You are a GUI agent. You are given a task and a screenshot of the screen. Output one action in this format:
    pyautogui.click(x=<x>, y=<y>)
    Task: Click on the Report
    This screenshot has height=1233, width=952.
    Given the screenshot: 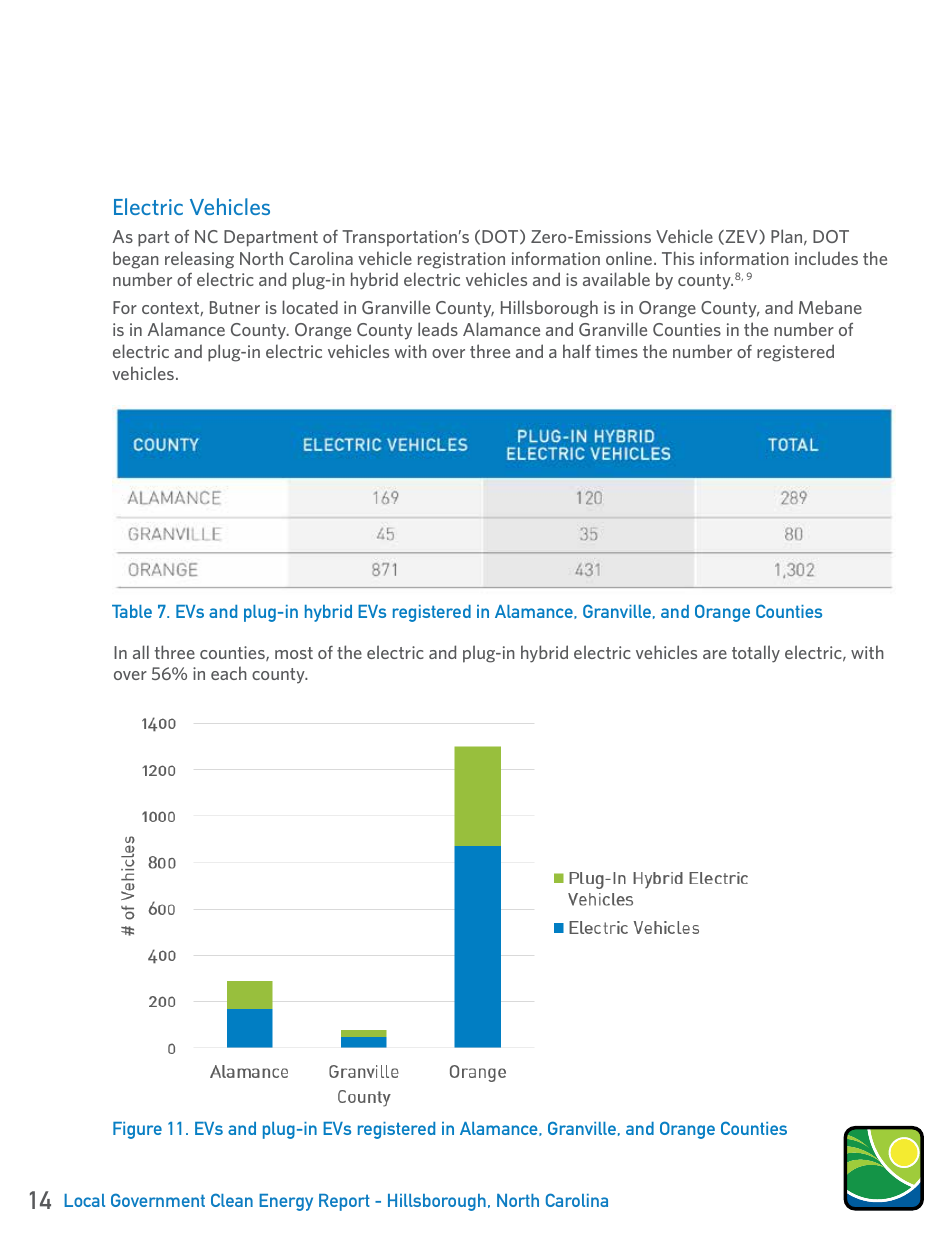 What is the action you would take?
    pyautogui.click(x=344, y=1202)
